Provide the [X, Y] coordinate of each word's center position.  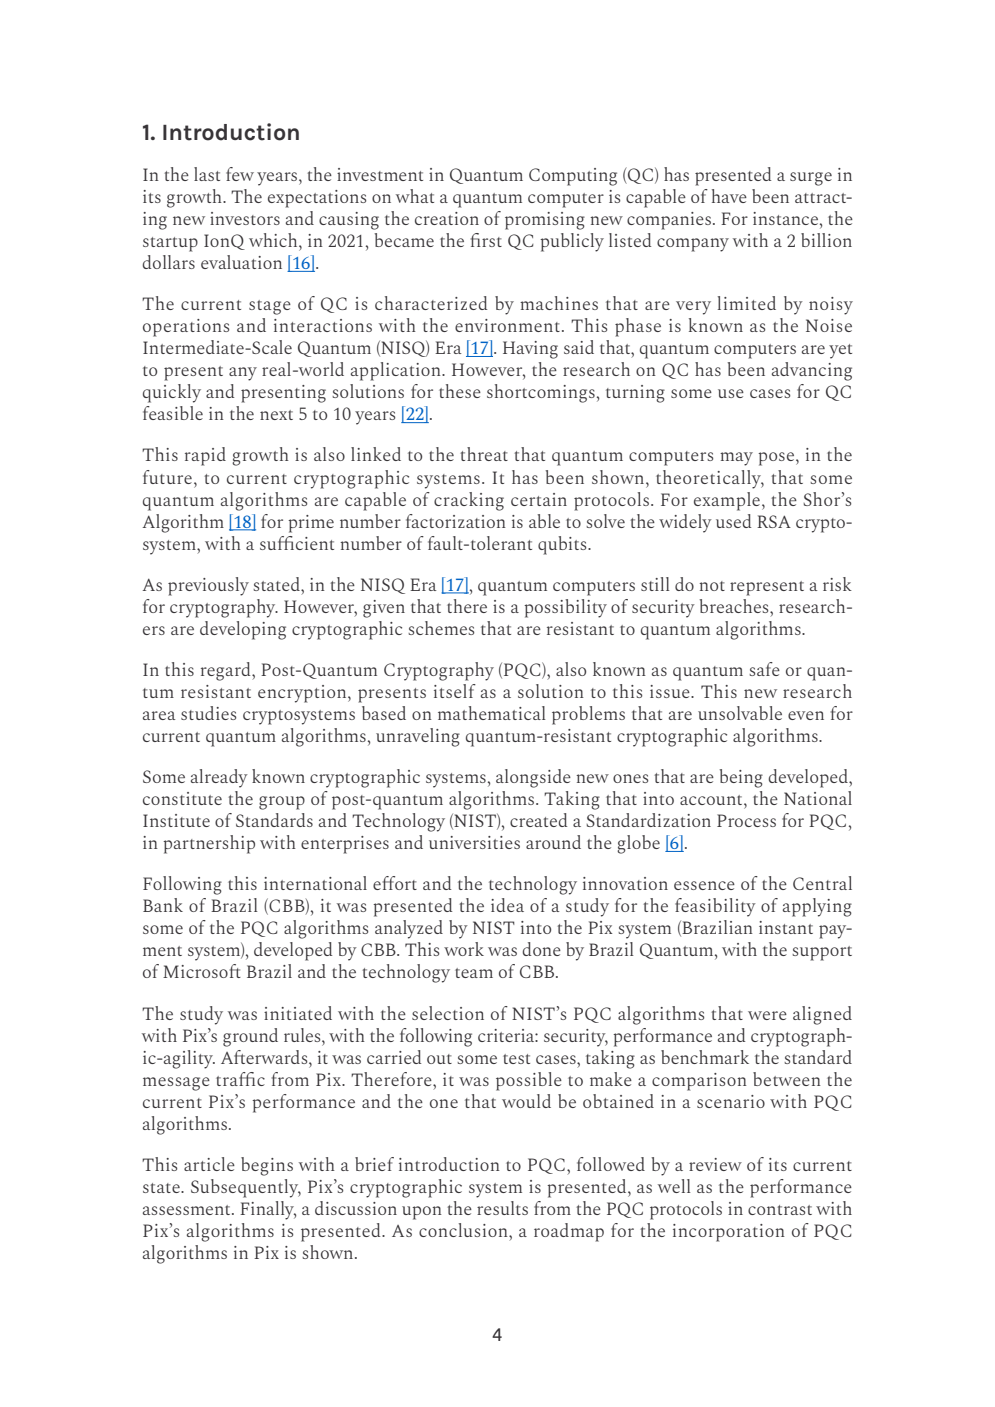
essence [704, 885]
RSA [774, 521]
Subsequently [246, 1188]
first [486, 240]
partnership [209, 844]
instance [785, 218]
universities [474, 842]
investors [245, 218]
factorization [456, 521]
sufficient [297, 543]
